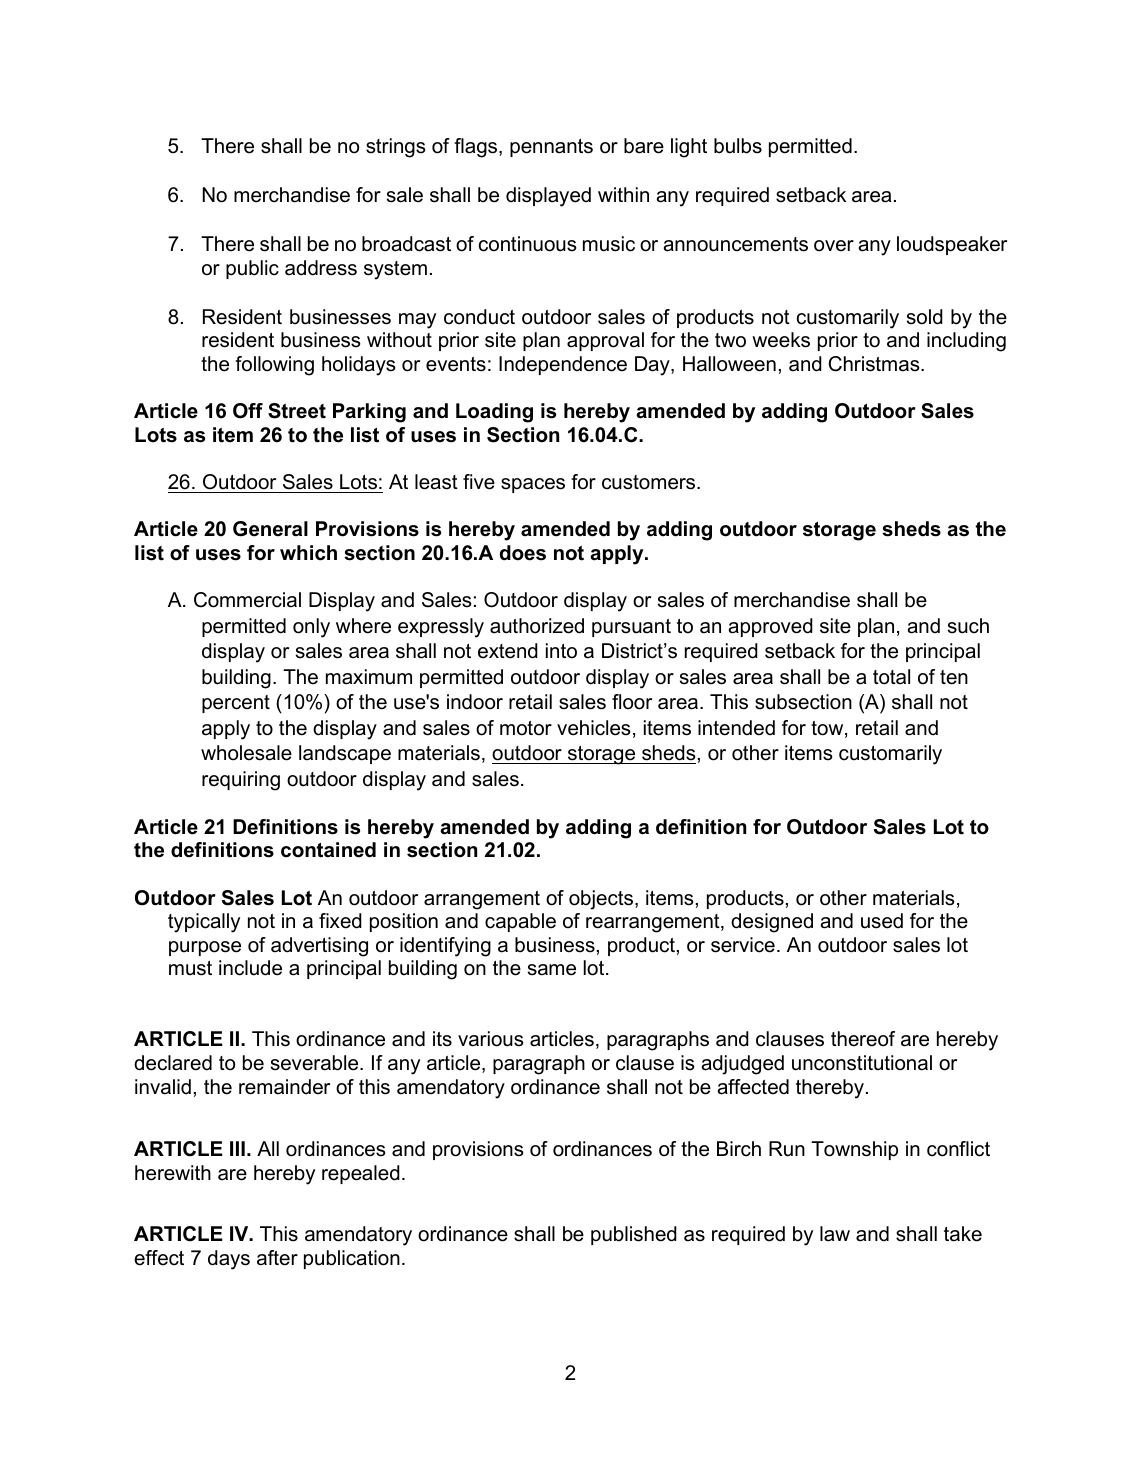 The height and width of the screenshot is (1477, 1141). I want to click on published, so click(634, 1235).
